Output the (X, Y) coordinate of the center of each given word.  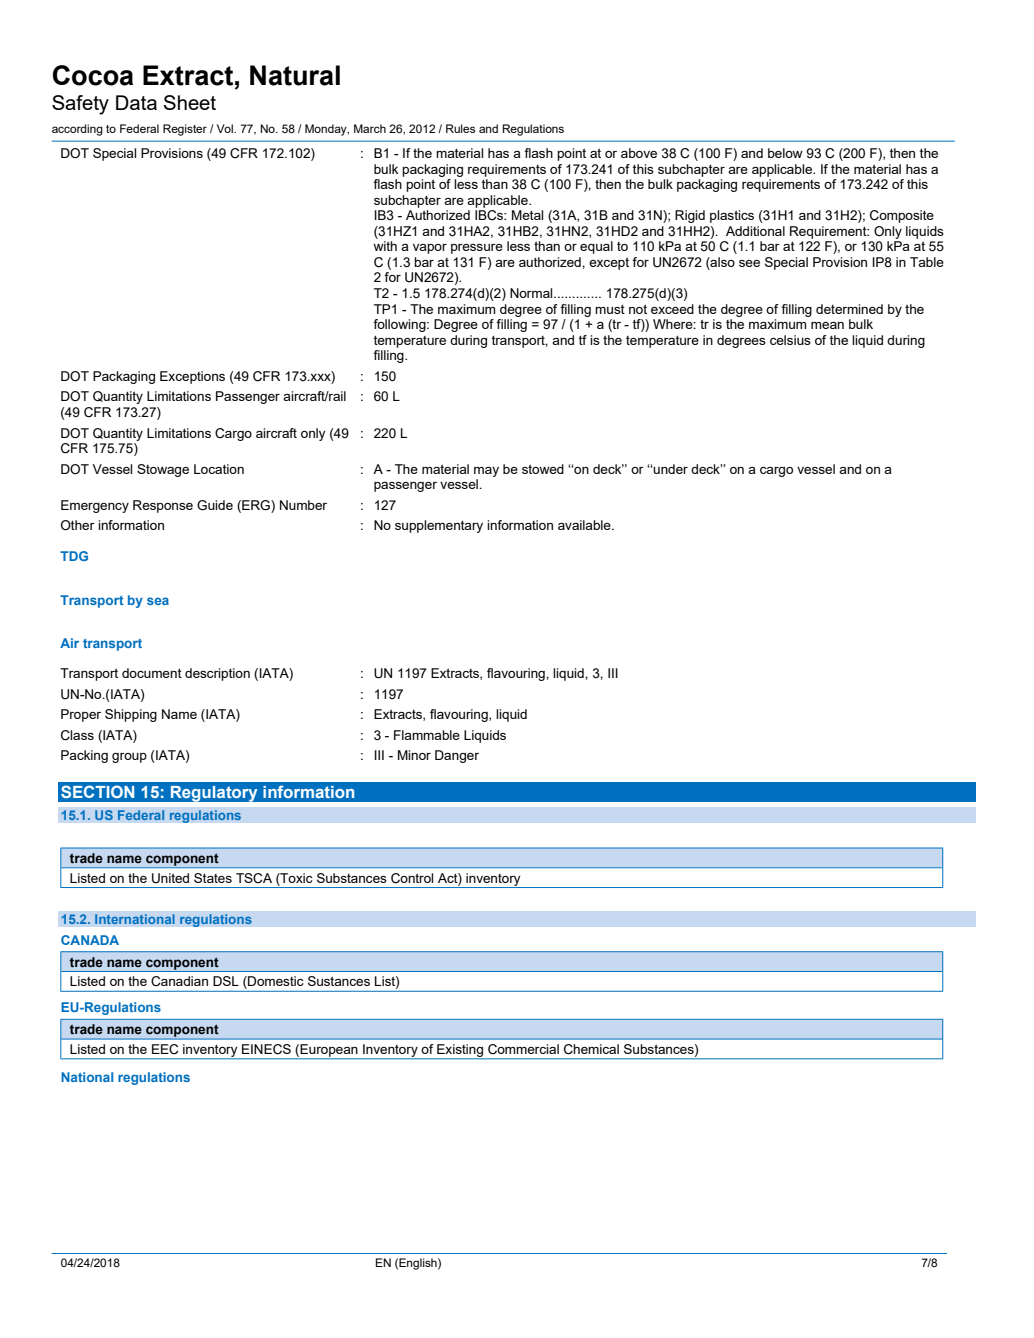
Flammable (427, 735)
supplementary (439, 526)
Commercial (523, 1049)
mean (827, 325)
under (670, 469)
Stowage (163, 470)
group (129, 758)
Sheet (190, 102)
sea (158, 601)
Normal (532, 293)
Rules (460, 128)
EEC (165, 1049)
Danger (457, 756)
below (785, 153)
